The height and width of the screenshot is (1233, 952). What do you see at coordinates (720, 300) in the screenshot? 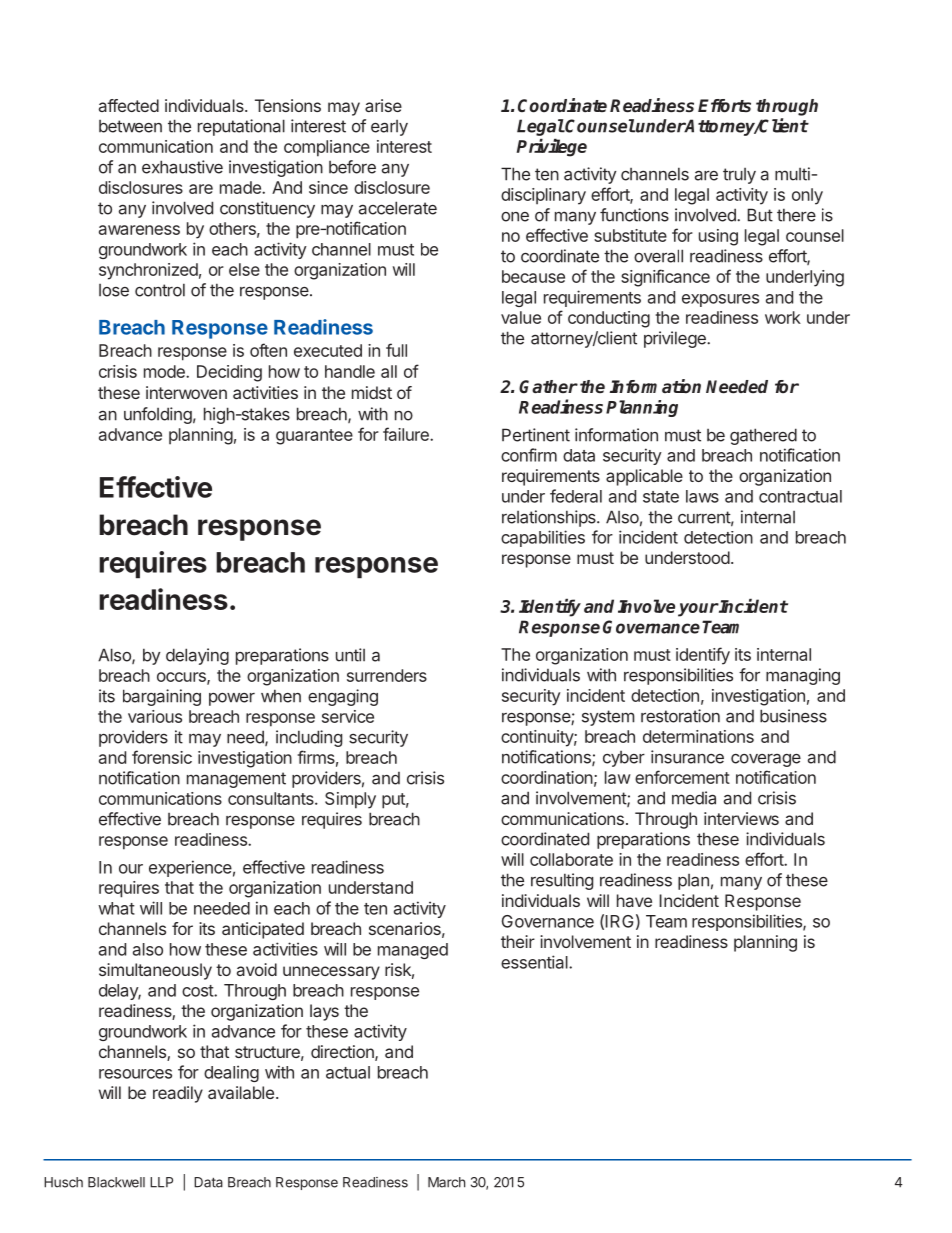
I see `exposures` at bounding box center [720, 300].
